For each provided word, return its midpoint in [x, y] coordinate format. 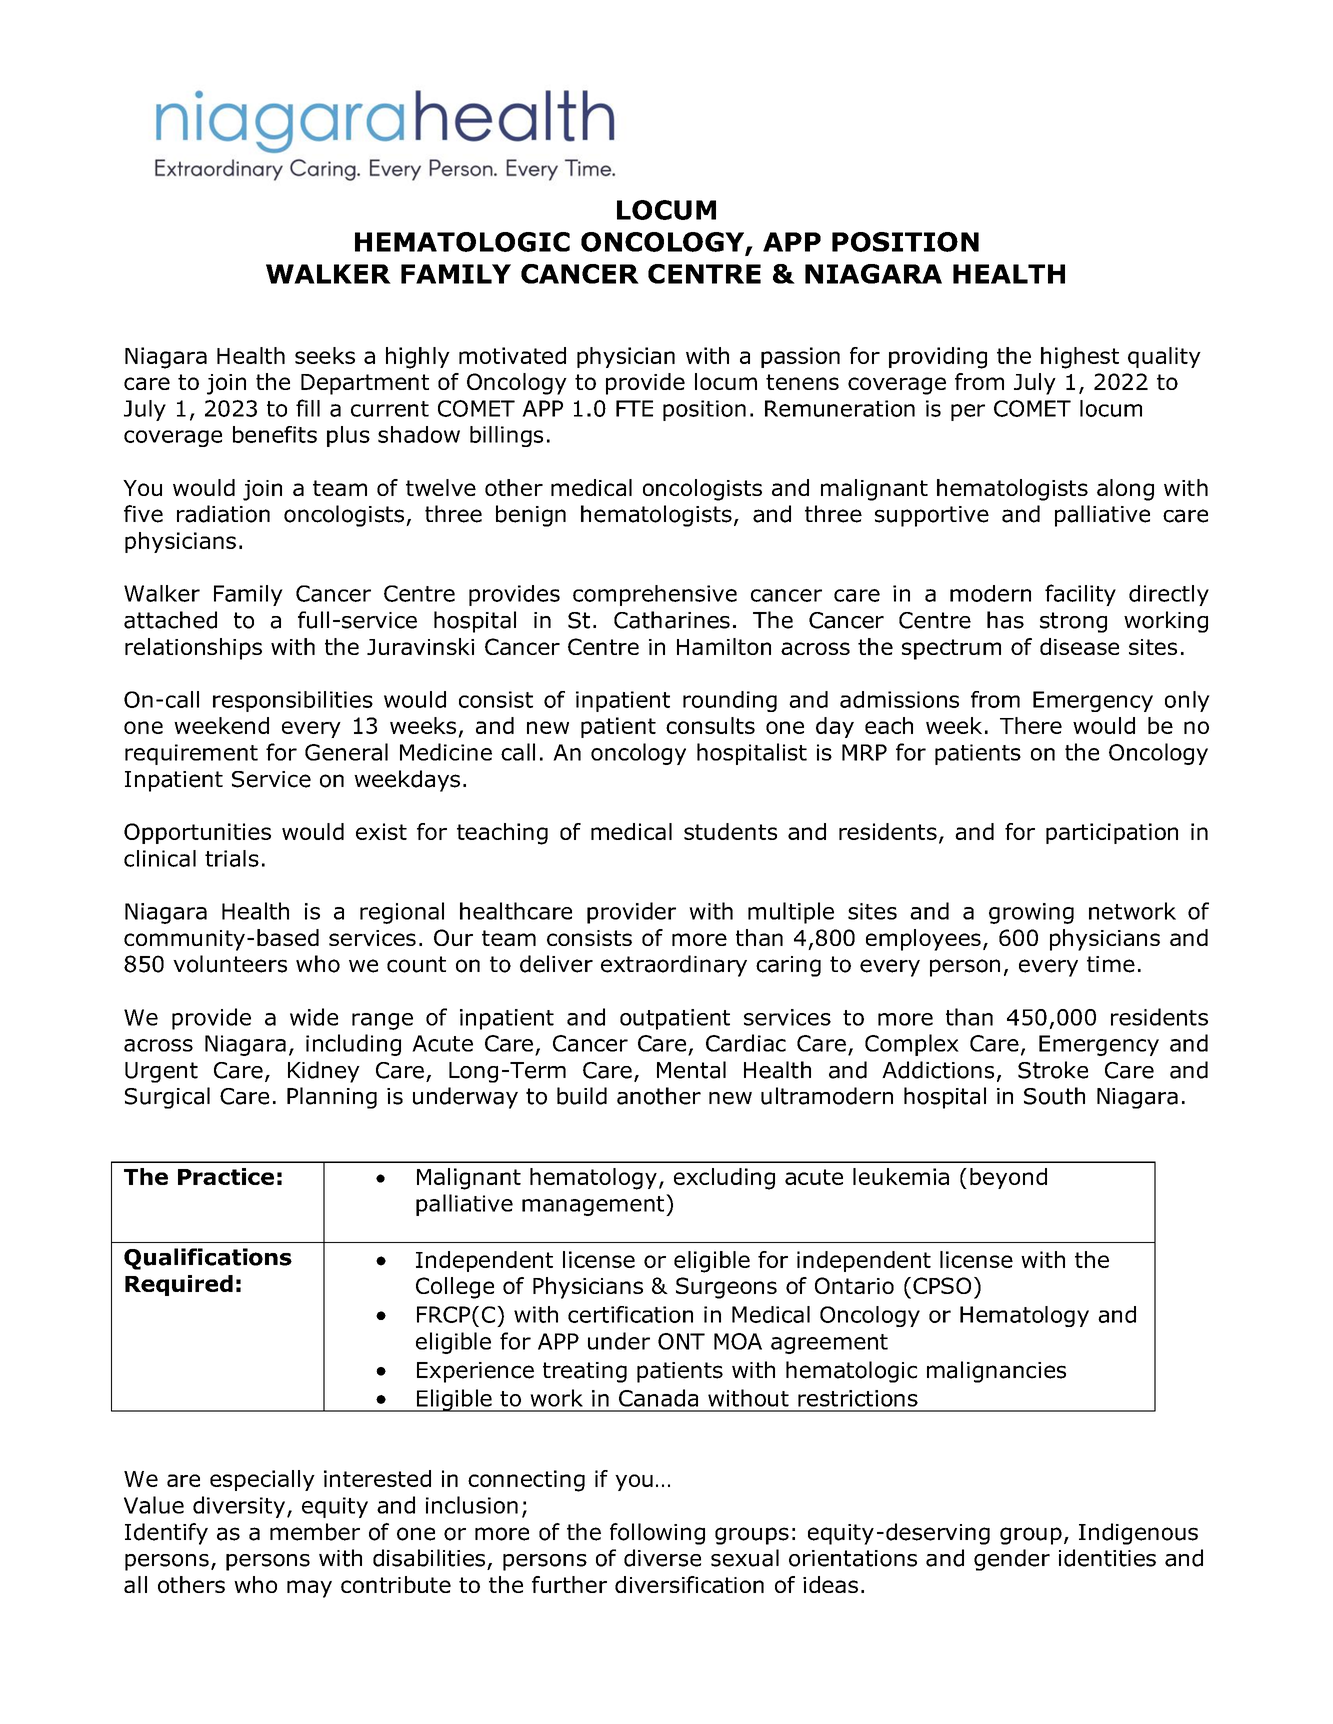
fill [308, 408]
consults [710, 725]
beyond [1008, 1178]
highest [1080, 358]
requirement [191, 754]
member [315, 1532]
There [1031, 725]
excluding [724, 1179]
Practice [226, 1176]
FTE [634, 408]
